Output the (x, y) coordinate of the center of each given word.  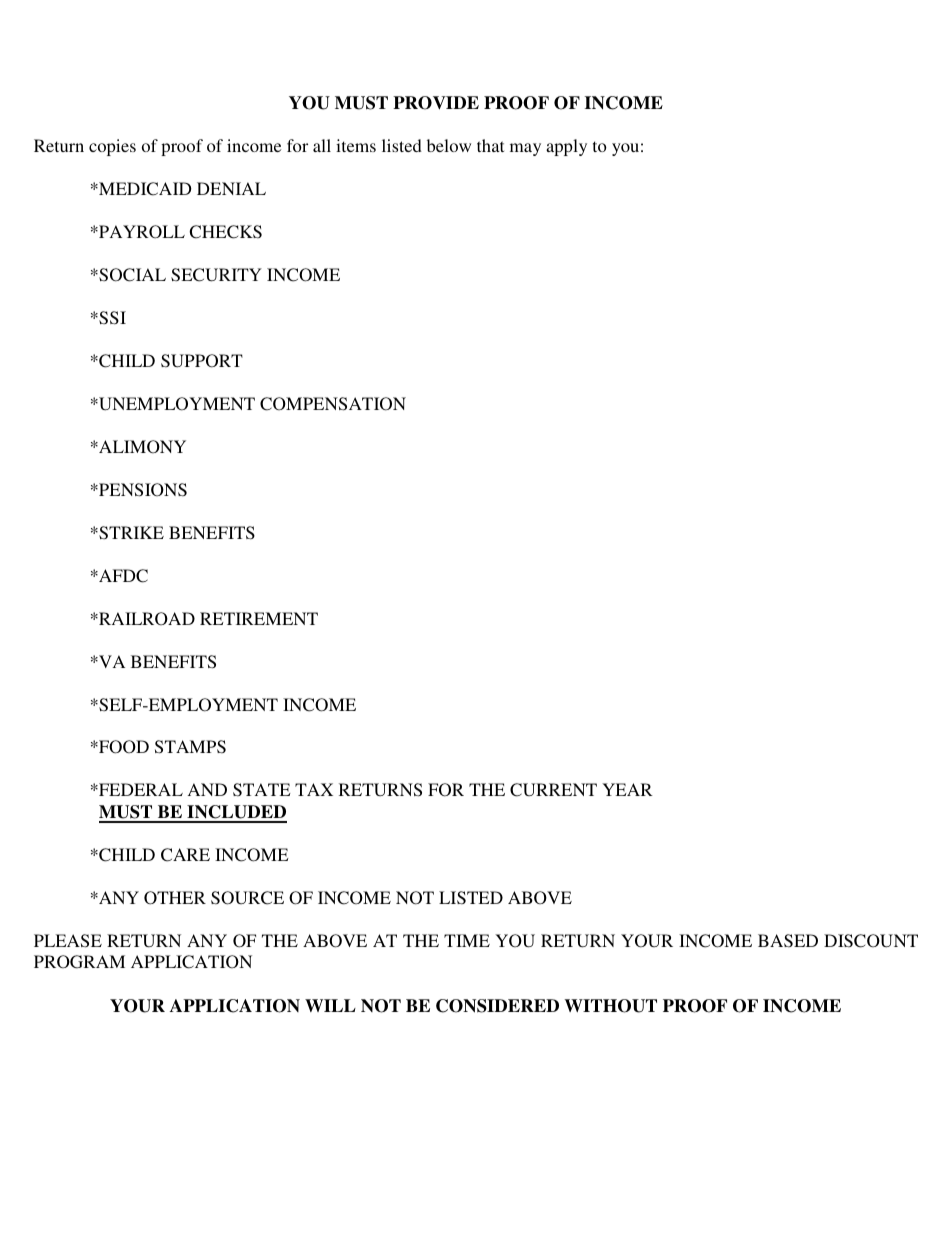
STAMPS (190, 747)
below (449, 145)
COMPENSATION (333, 404)
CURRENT (553, 790)
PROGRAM (79, 962)
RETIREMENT (259, 618)
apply (566, 147)
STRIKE (130, 533)
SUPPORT (202, 361)
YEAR (627, 789)
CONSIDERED (497, 1006)
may (525, 149)
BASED (788, 941)
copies (112, 147)
